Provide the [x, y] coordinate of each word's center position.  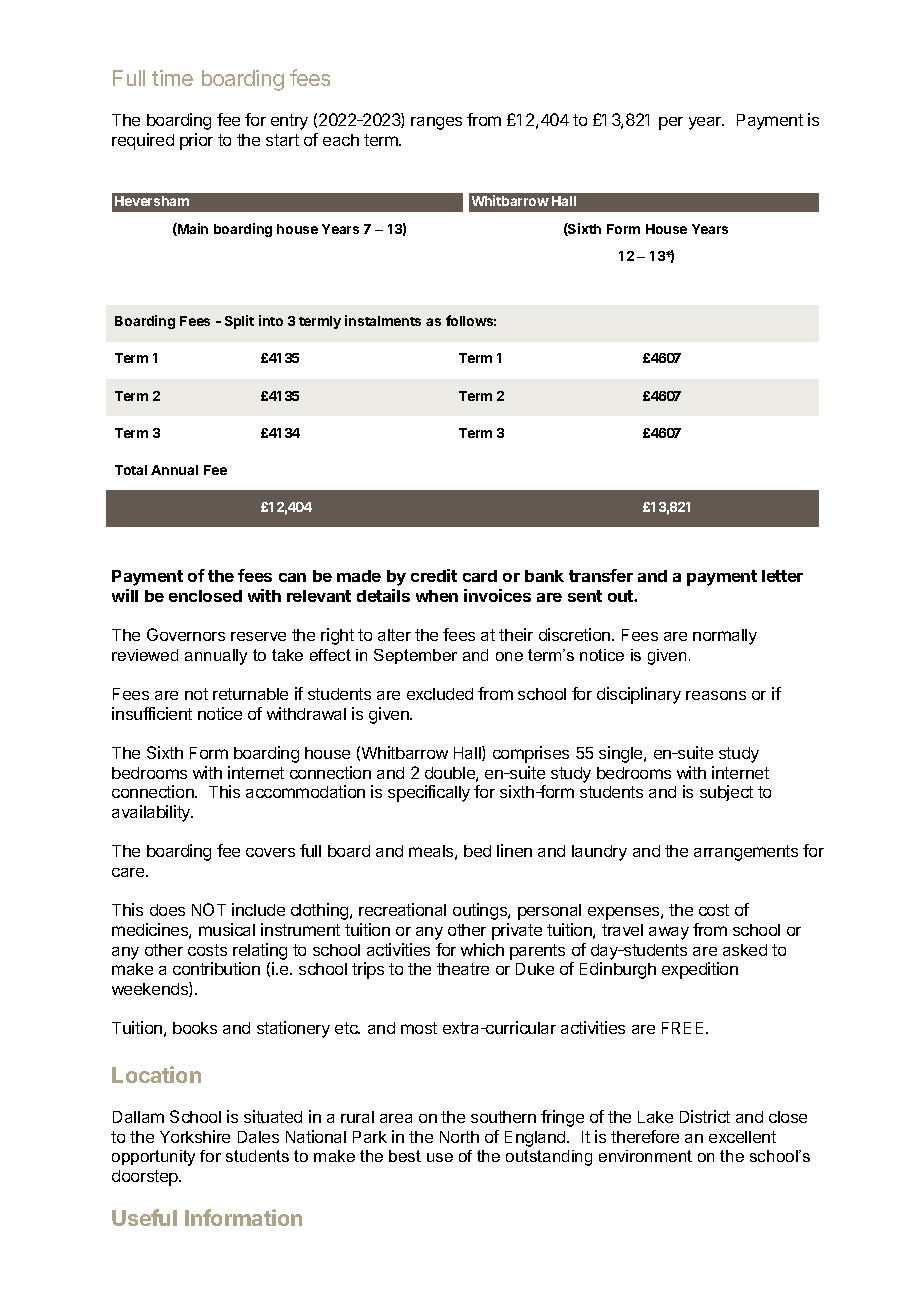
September [415, 656]
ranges [436, 123]
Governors [186, 634]
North [459, 1137]
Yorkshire [195, 1136]
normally [725, 637]
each [341, 140]
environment [645, 1156]
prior [196, 141]
